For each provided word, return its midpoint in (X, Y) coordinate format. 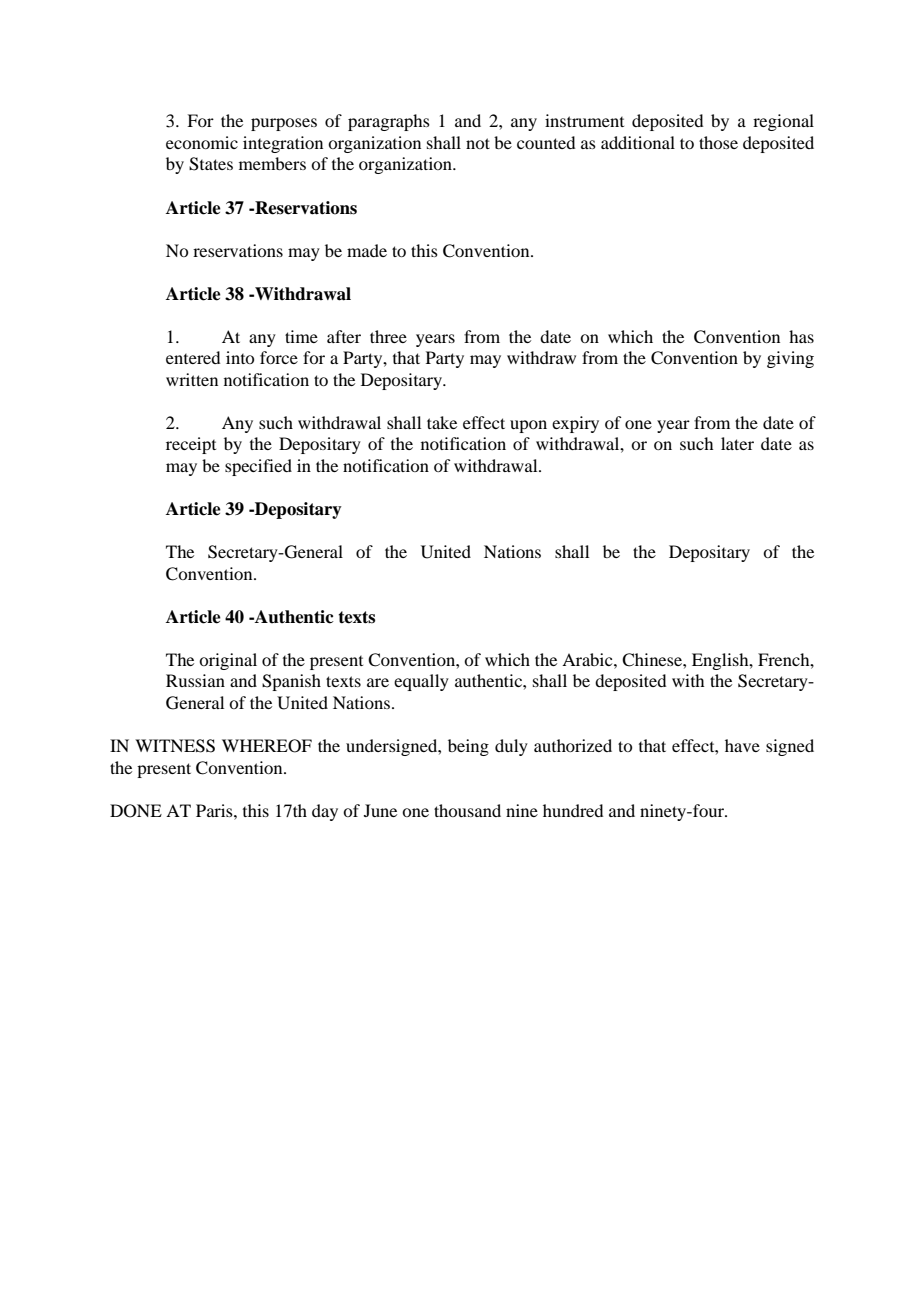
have (742, 745)
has (801, 336)
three (388, 336)
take (442, 422)
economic (202, 142)
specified (258, 467)
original (228, 661)
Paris (215, 810)
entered (193, 357)
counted (546, 142)
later (737, 443)
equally (421, 682)
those (718, 142)
